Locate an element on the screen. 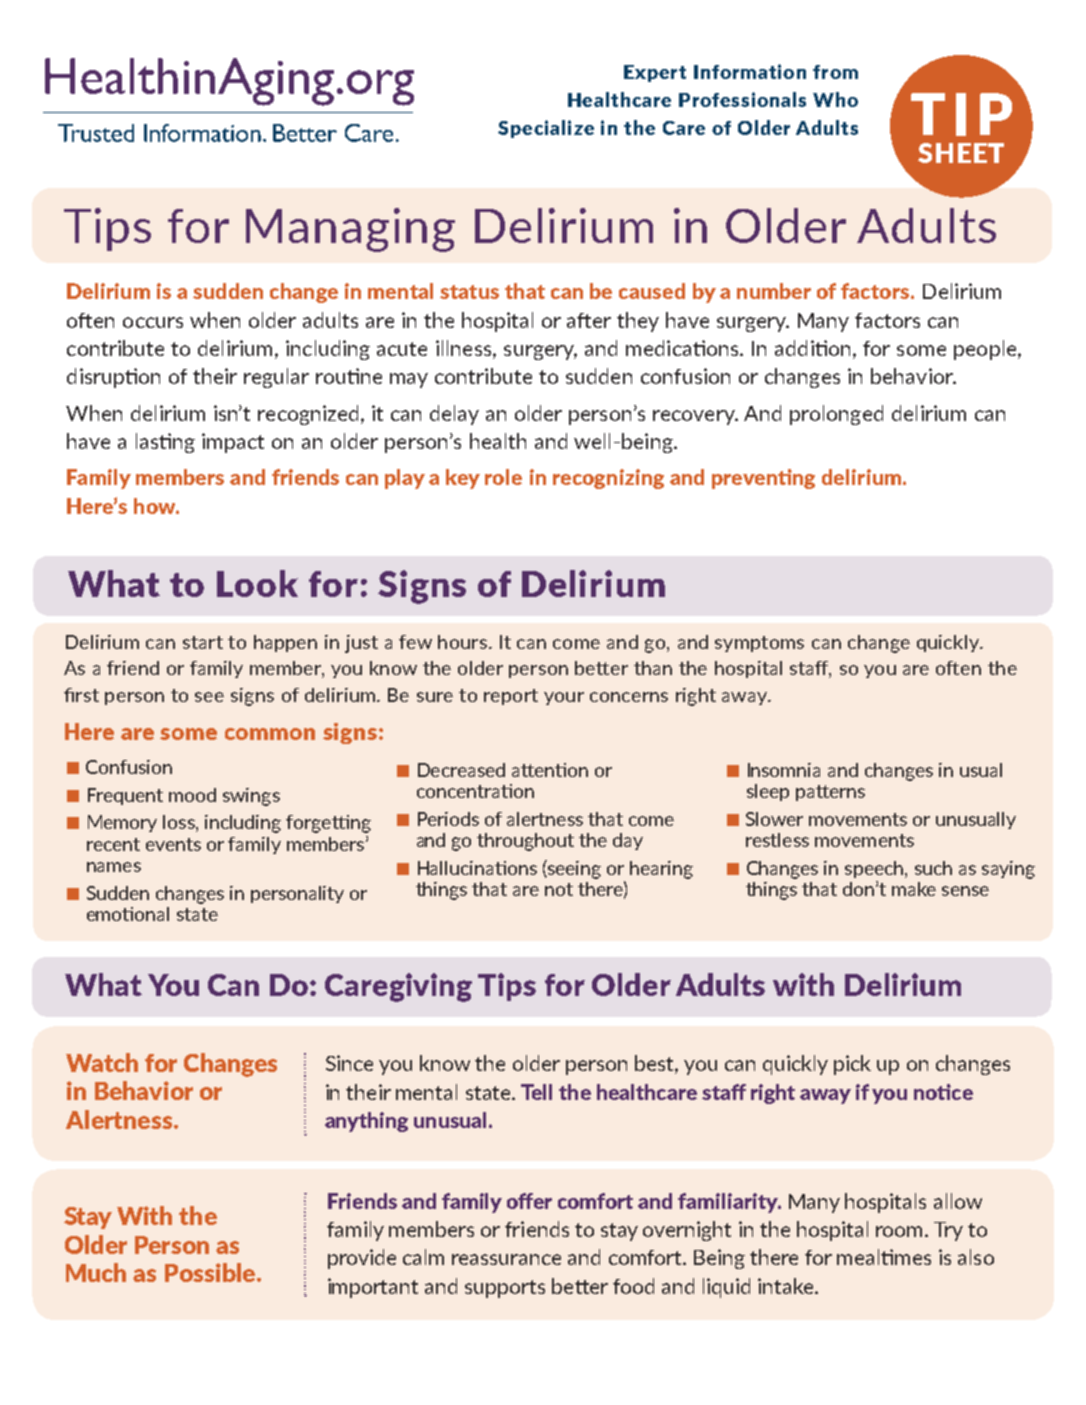 Image resolution: width=1086 pixels, height=1405 pixels. Specialize is located at coordinates (546, 129).
